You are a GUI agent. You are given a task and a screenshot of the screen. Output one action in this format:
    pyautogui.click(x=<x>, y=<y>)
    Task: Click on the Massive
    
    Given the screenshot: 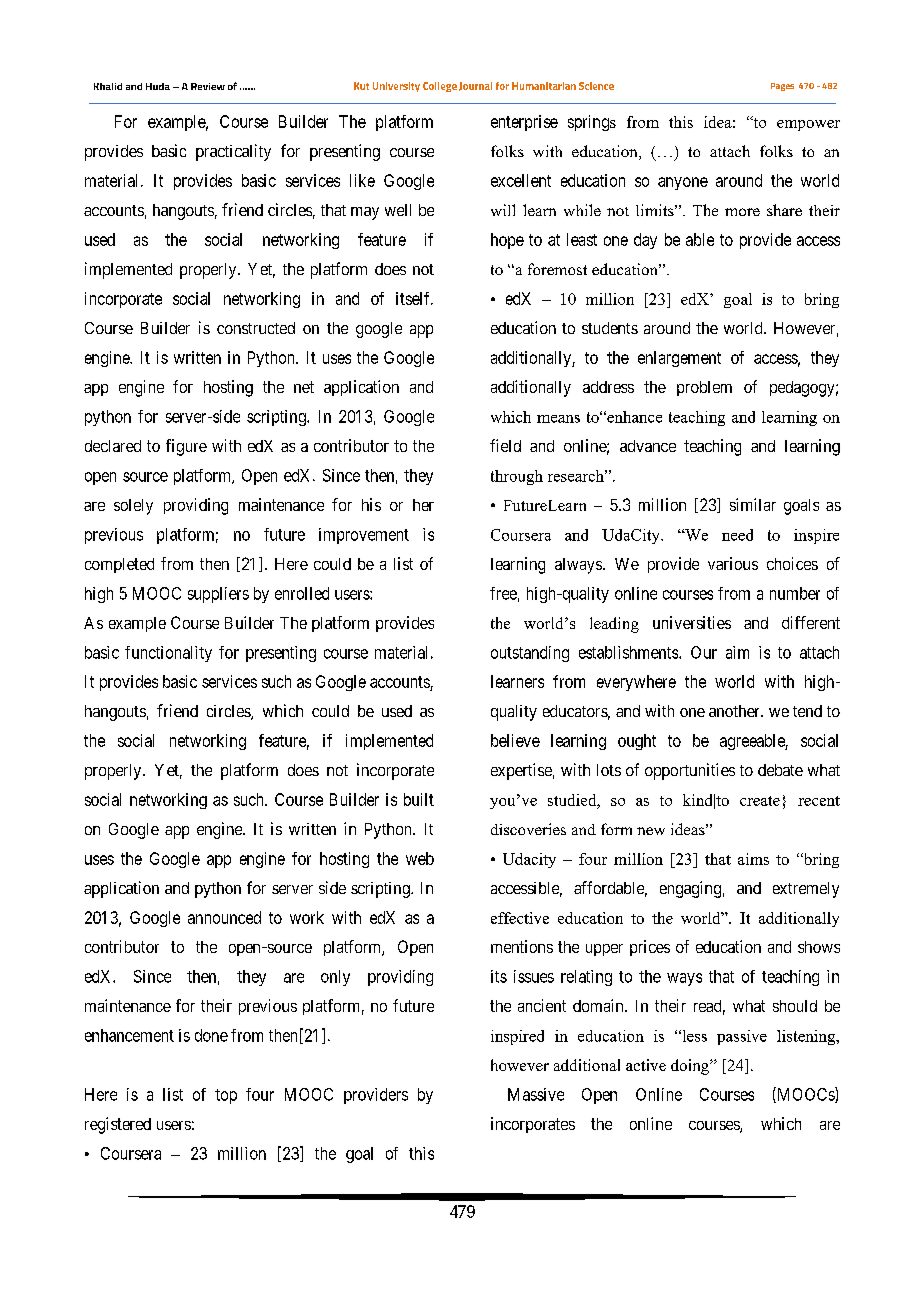 What is the action you would take?
    pyautogui.click(x=536, y=1094)
